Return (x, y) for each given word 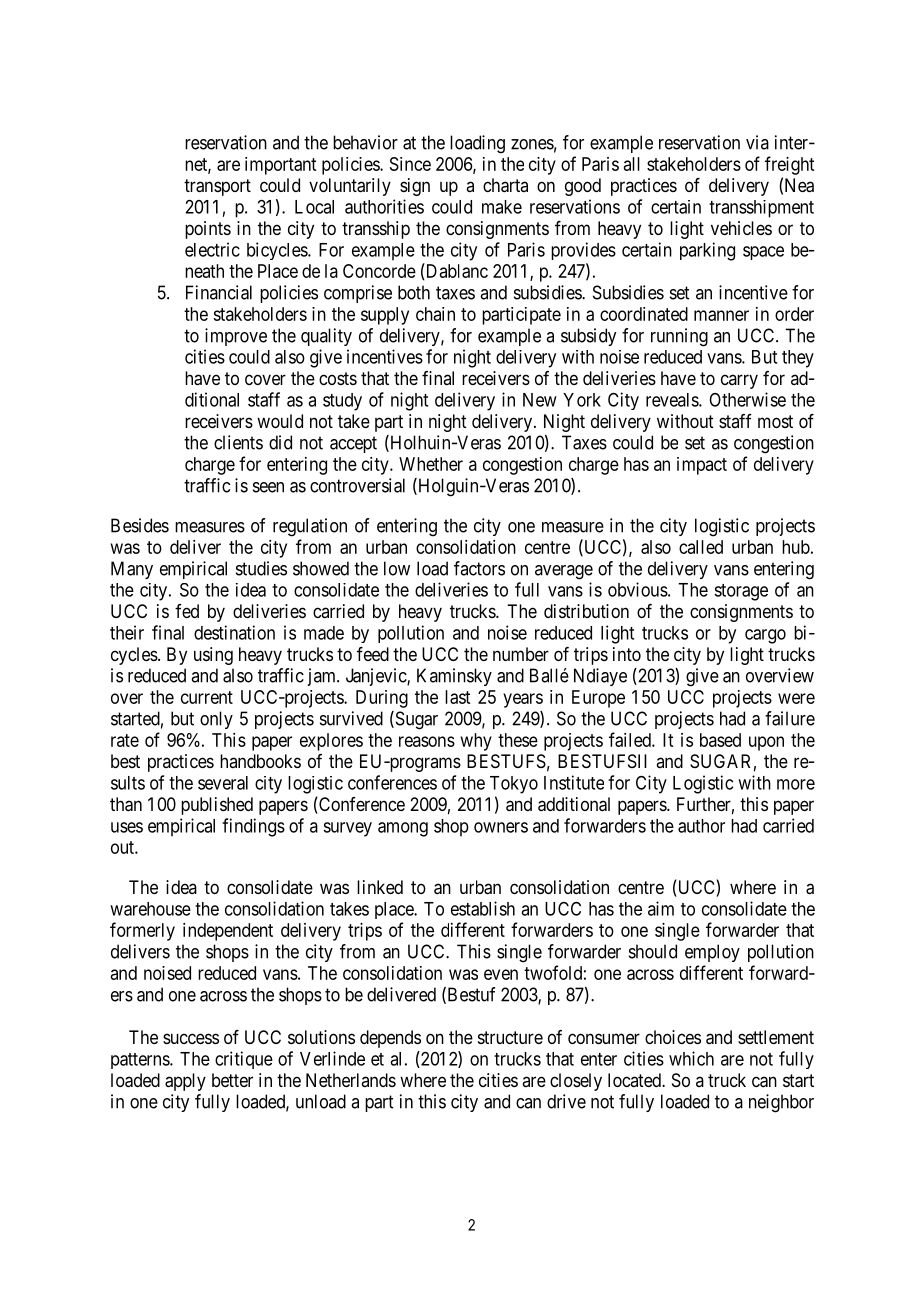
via (757, 142)
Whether (431, 464)
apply (185, 1082)
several (223, 783)
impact (702, 466)
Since (410, 164)
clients (238, 442)
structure (510, 1037)
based (720, 740)
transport (217, 187)
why (476, 742)
